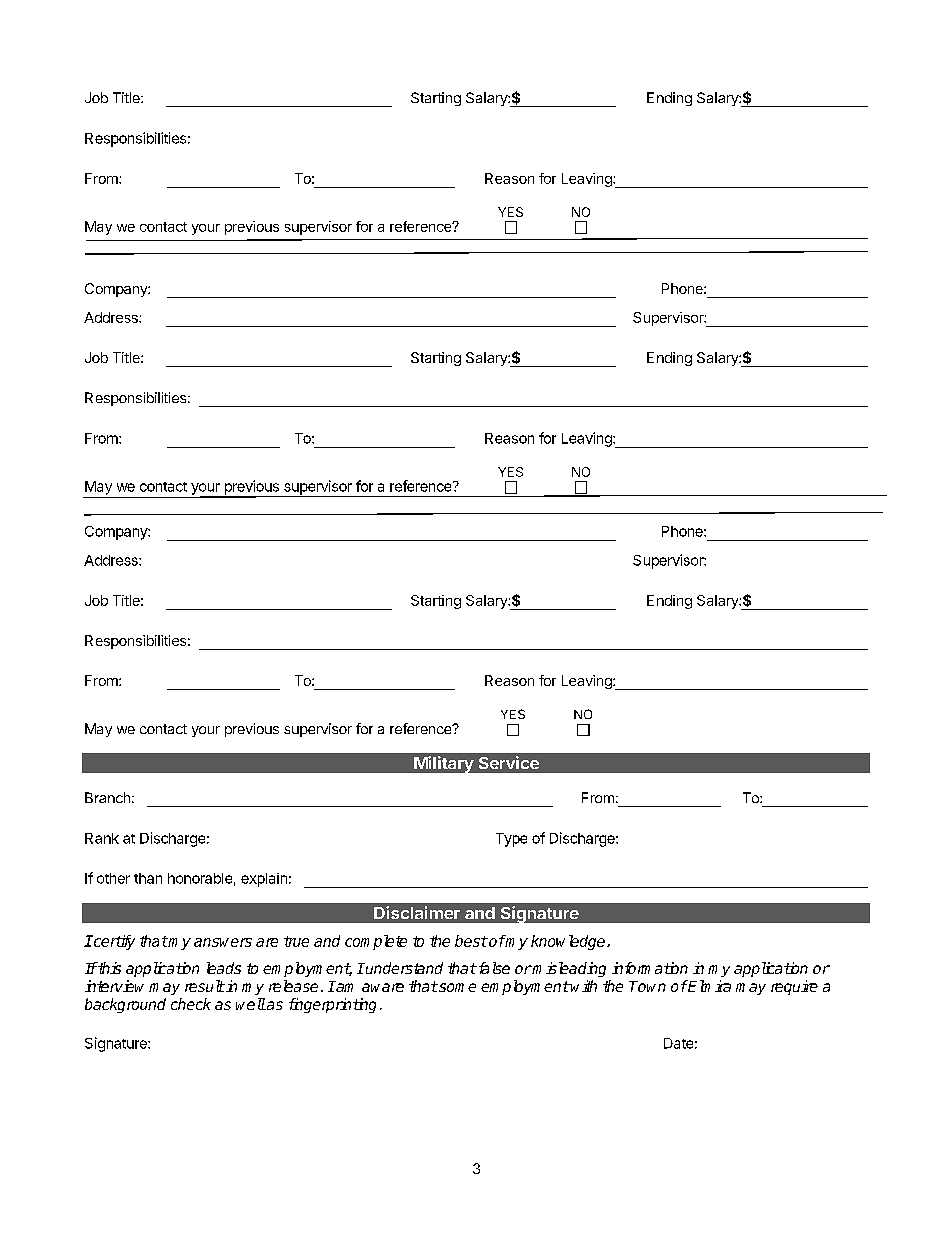 The height and width of the screenshot is (1233, 952). Describe the element at coordinates (456, 987) in the screenshot. I see `some` at that location.
